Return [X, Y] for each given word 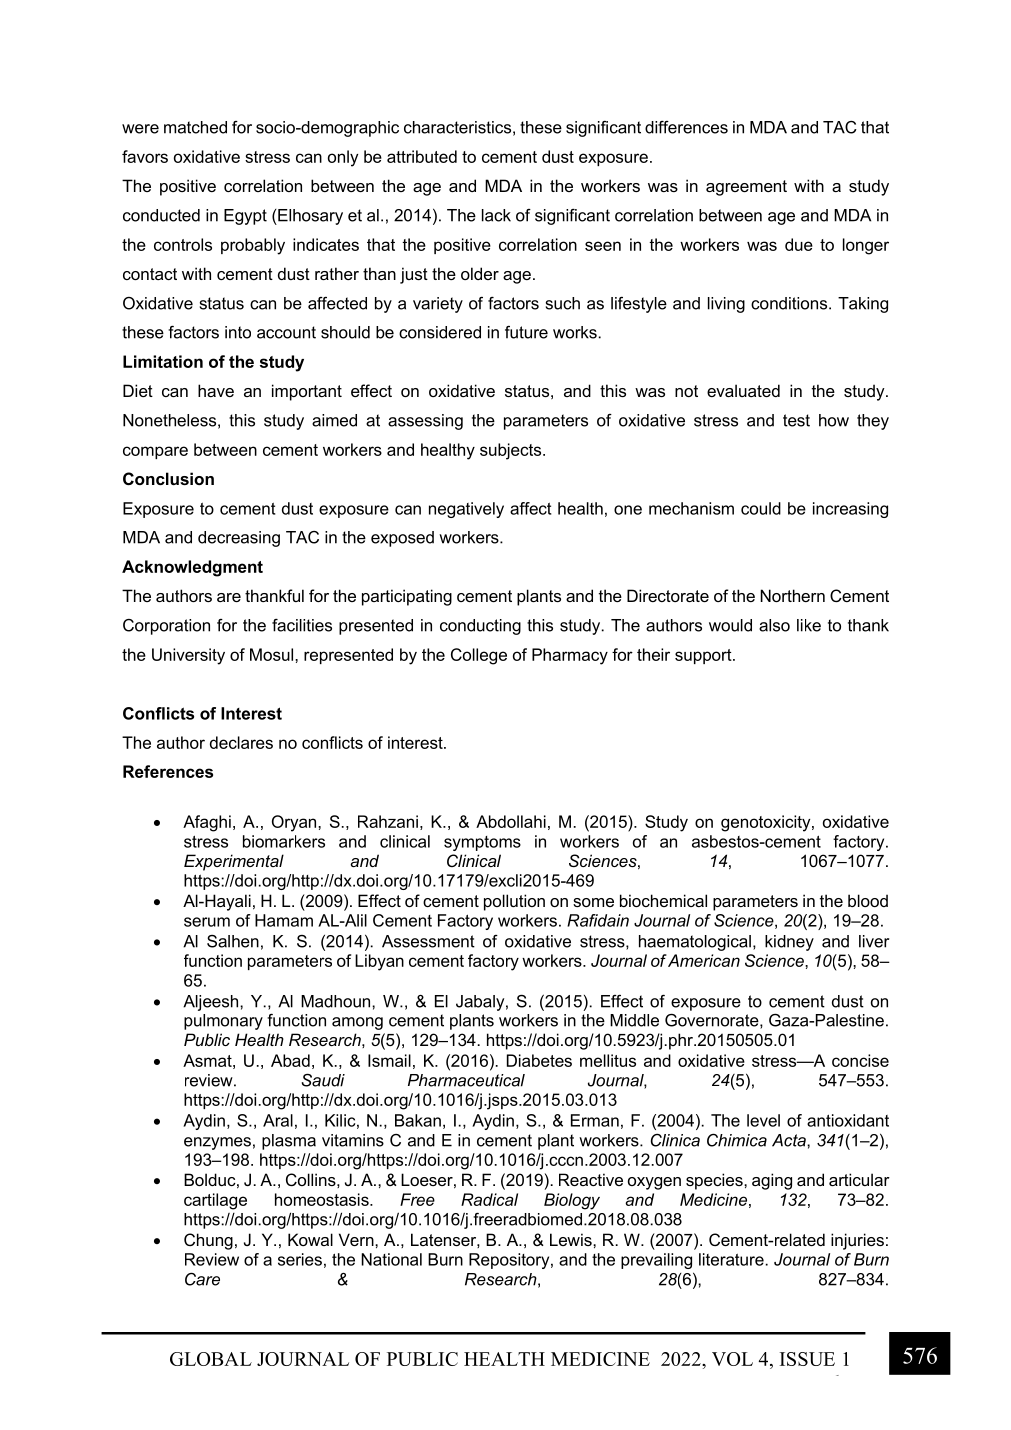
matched [195, 127]
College [479, 656]
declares [241, 742]
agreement [746, 188]
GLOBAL [211, 1359]
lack [496, 215]
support [704, 656]
